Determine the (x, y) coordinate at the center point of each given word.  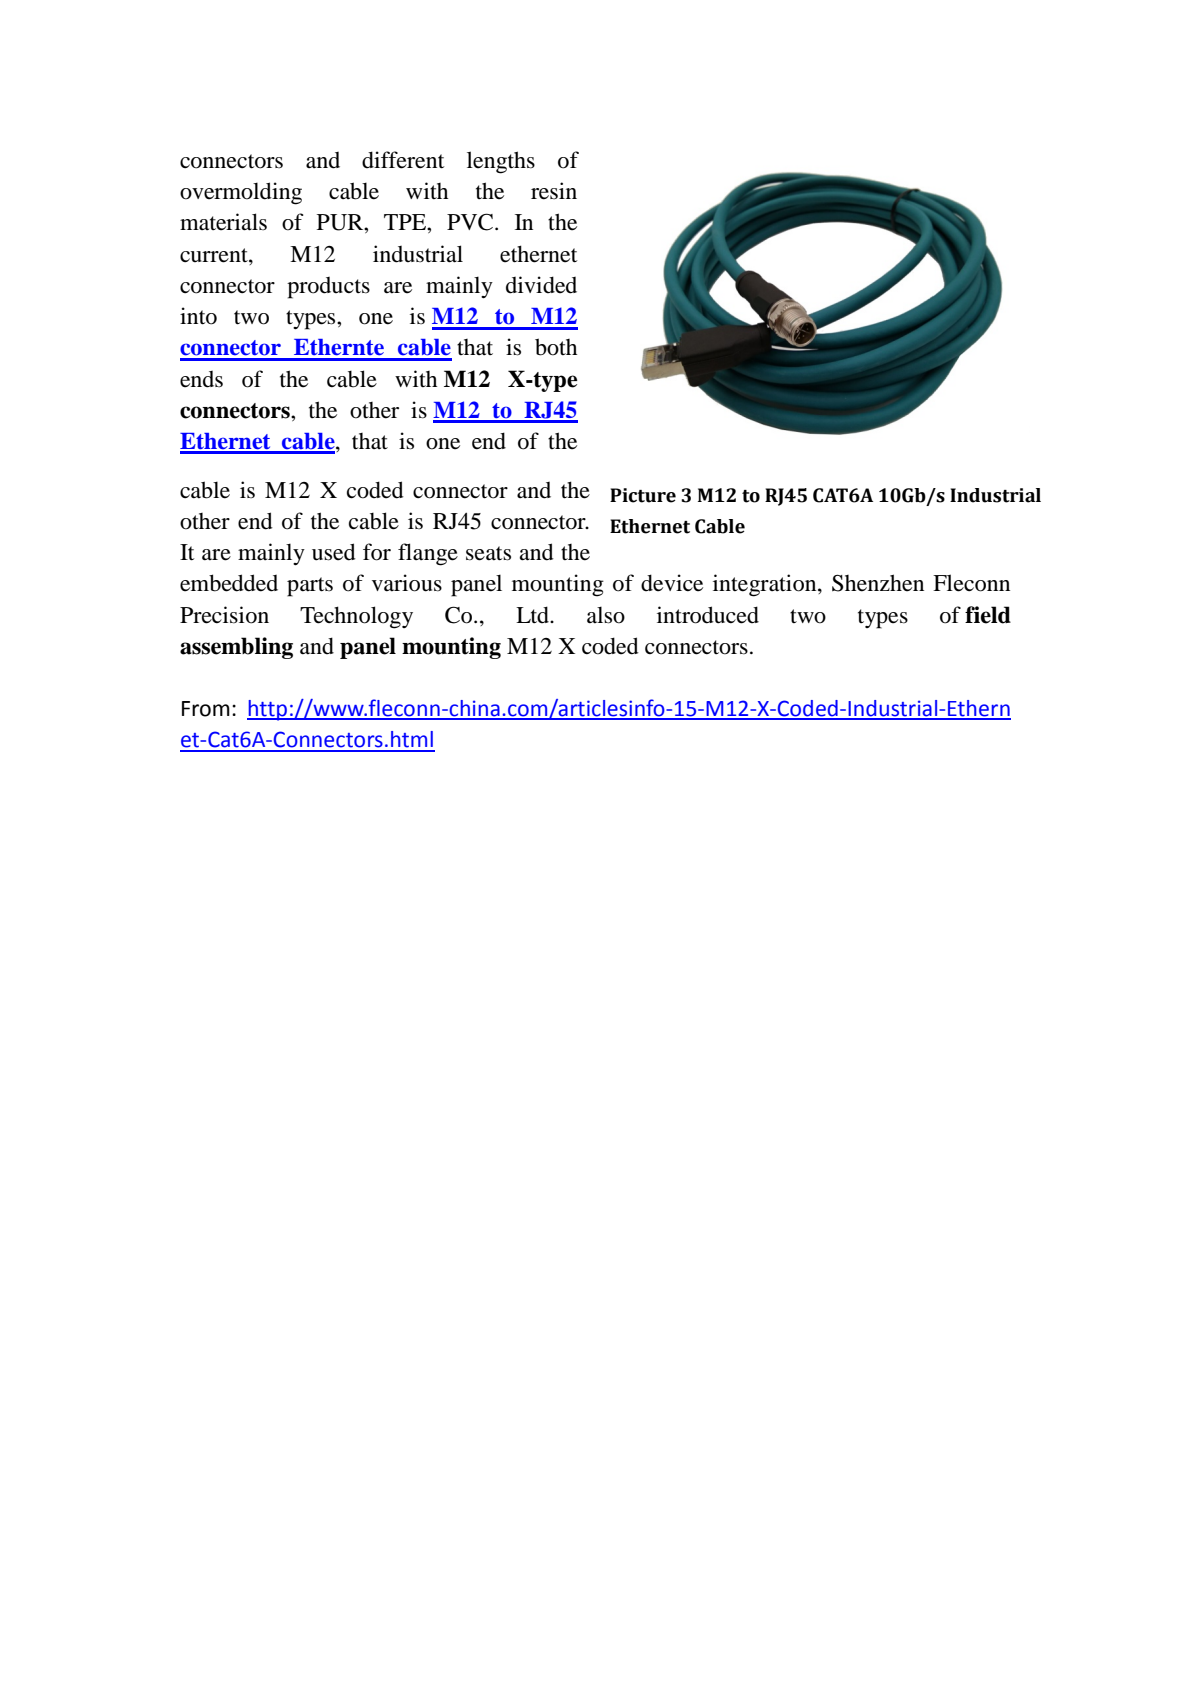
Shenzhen (878, 583)
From (206, 709)
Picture (643, 495)
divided (541, 285)
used (334, 552)
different (403, 160)
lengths (501, 162)
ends (201, 379)
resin (554, 191)
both (556, 347)
